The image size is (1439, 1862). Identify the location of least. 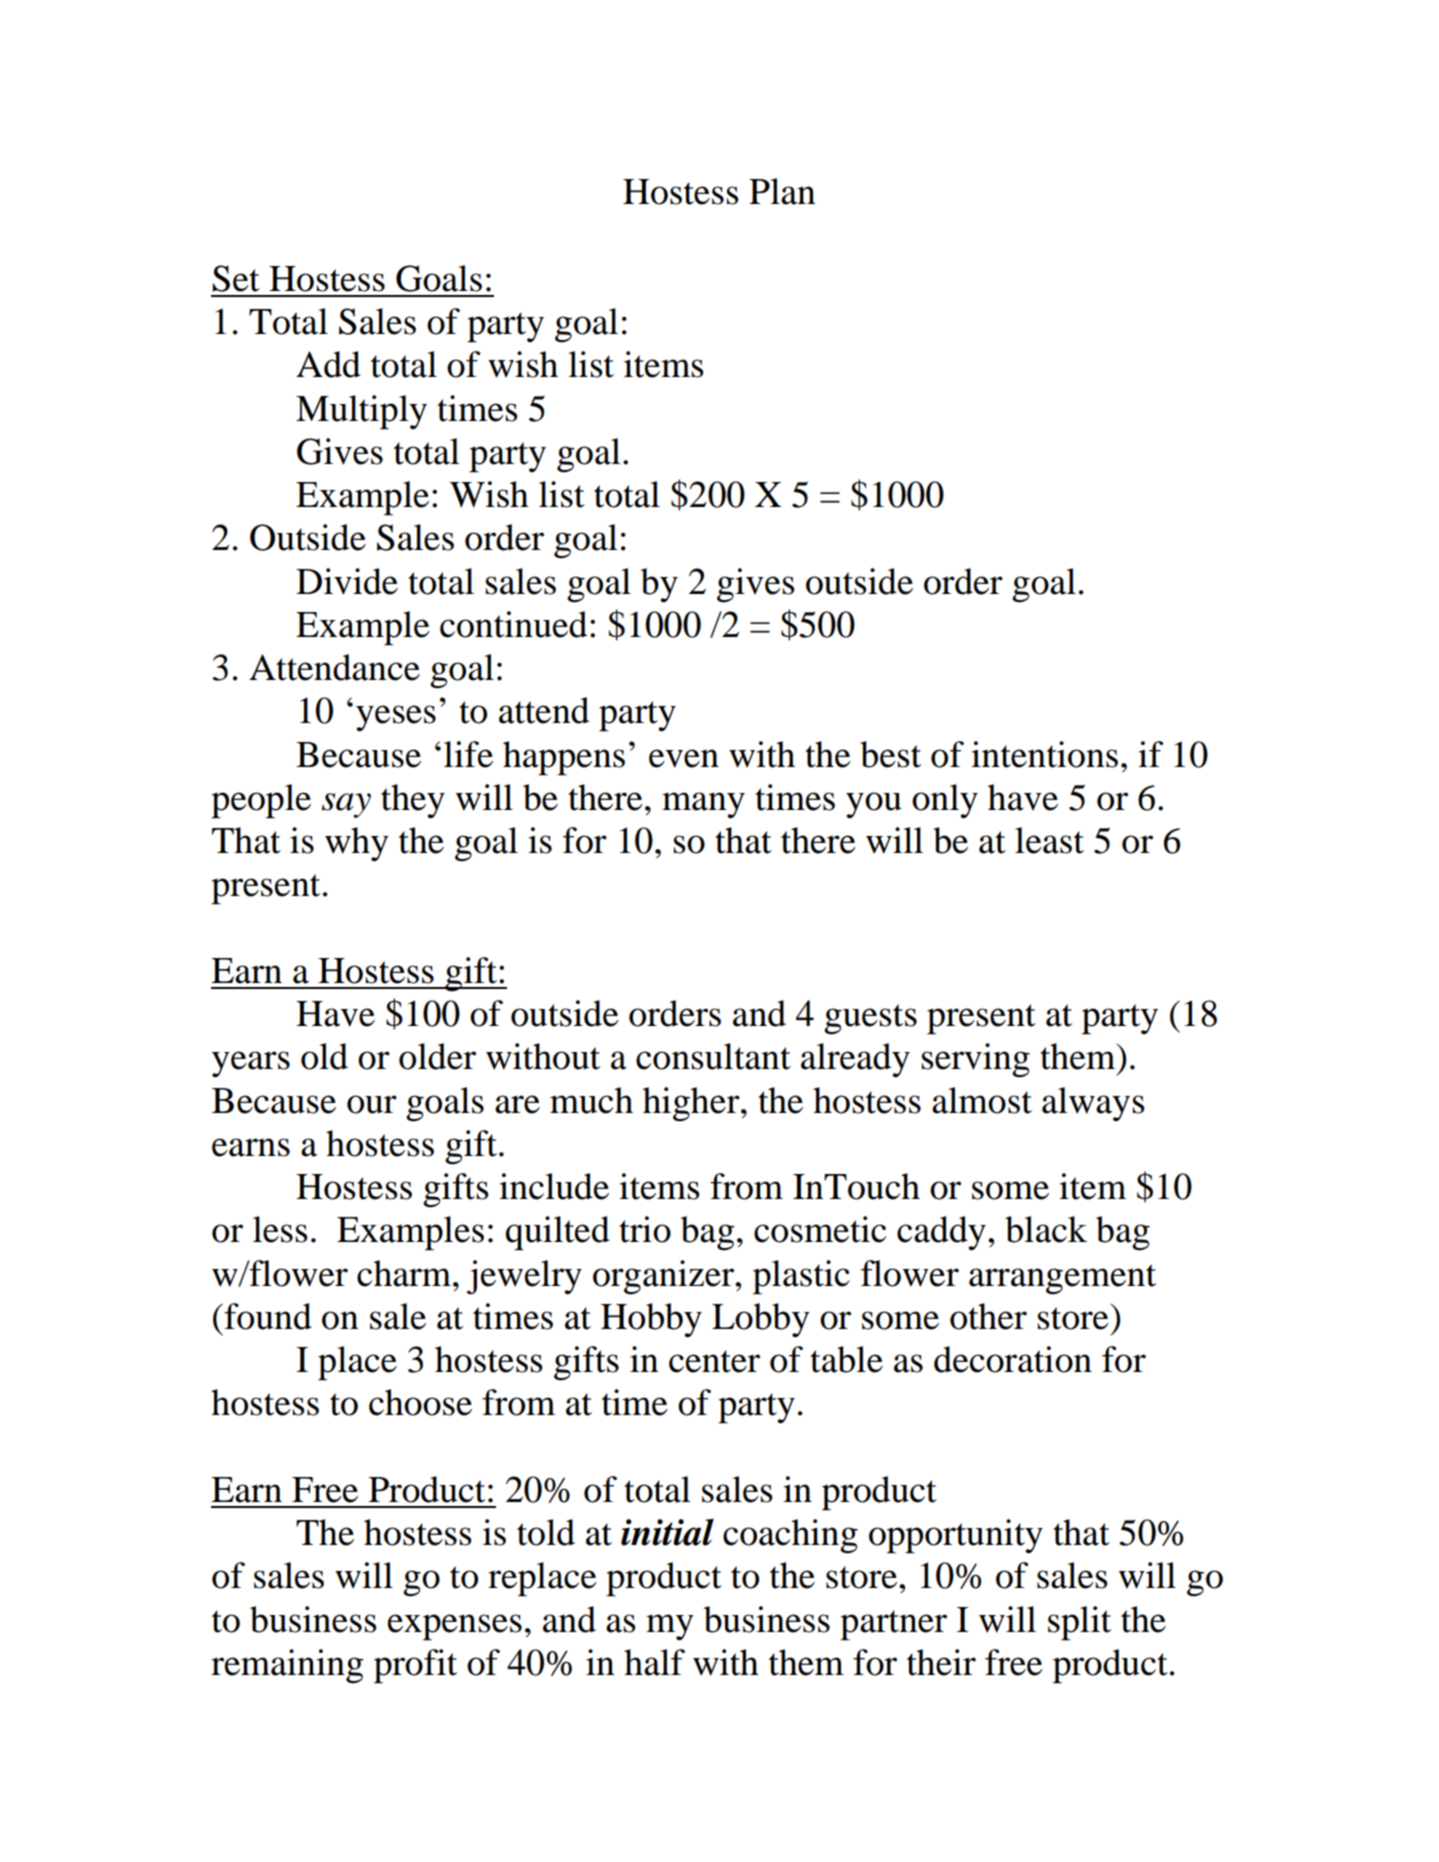
(1049, 840).
